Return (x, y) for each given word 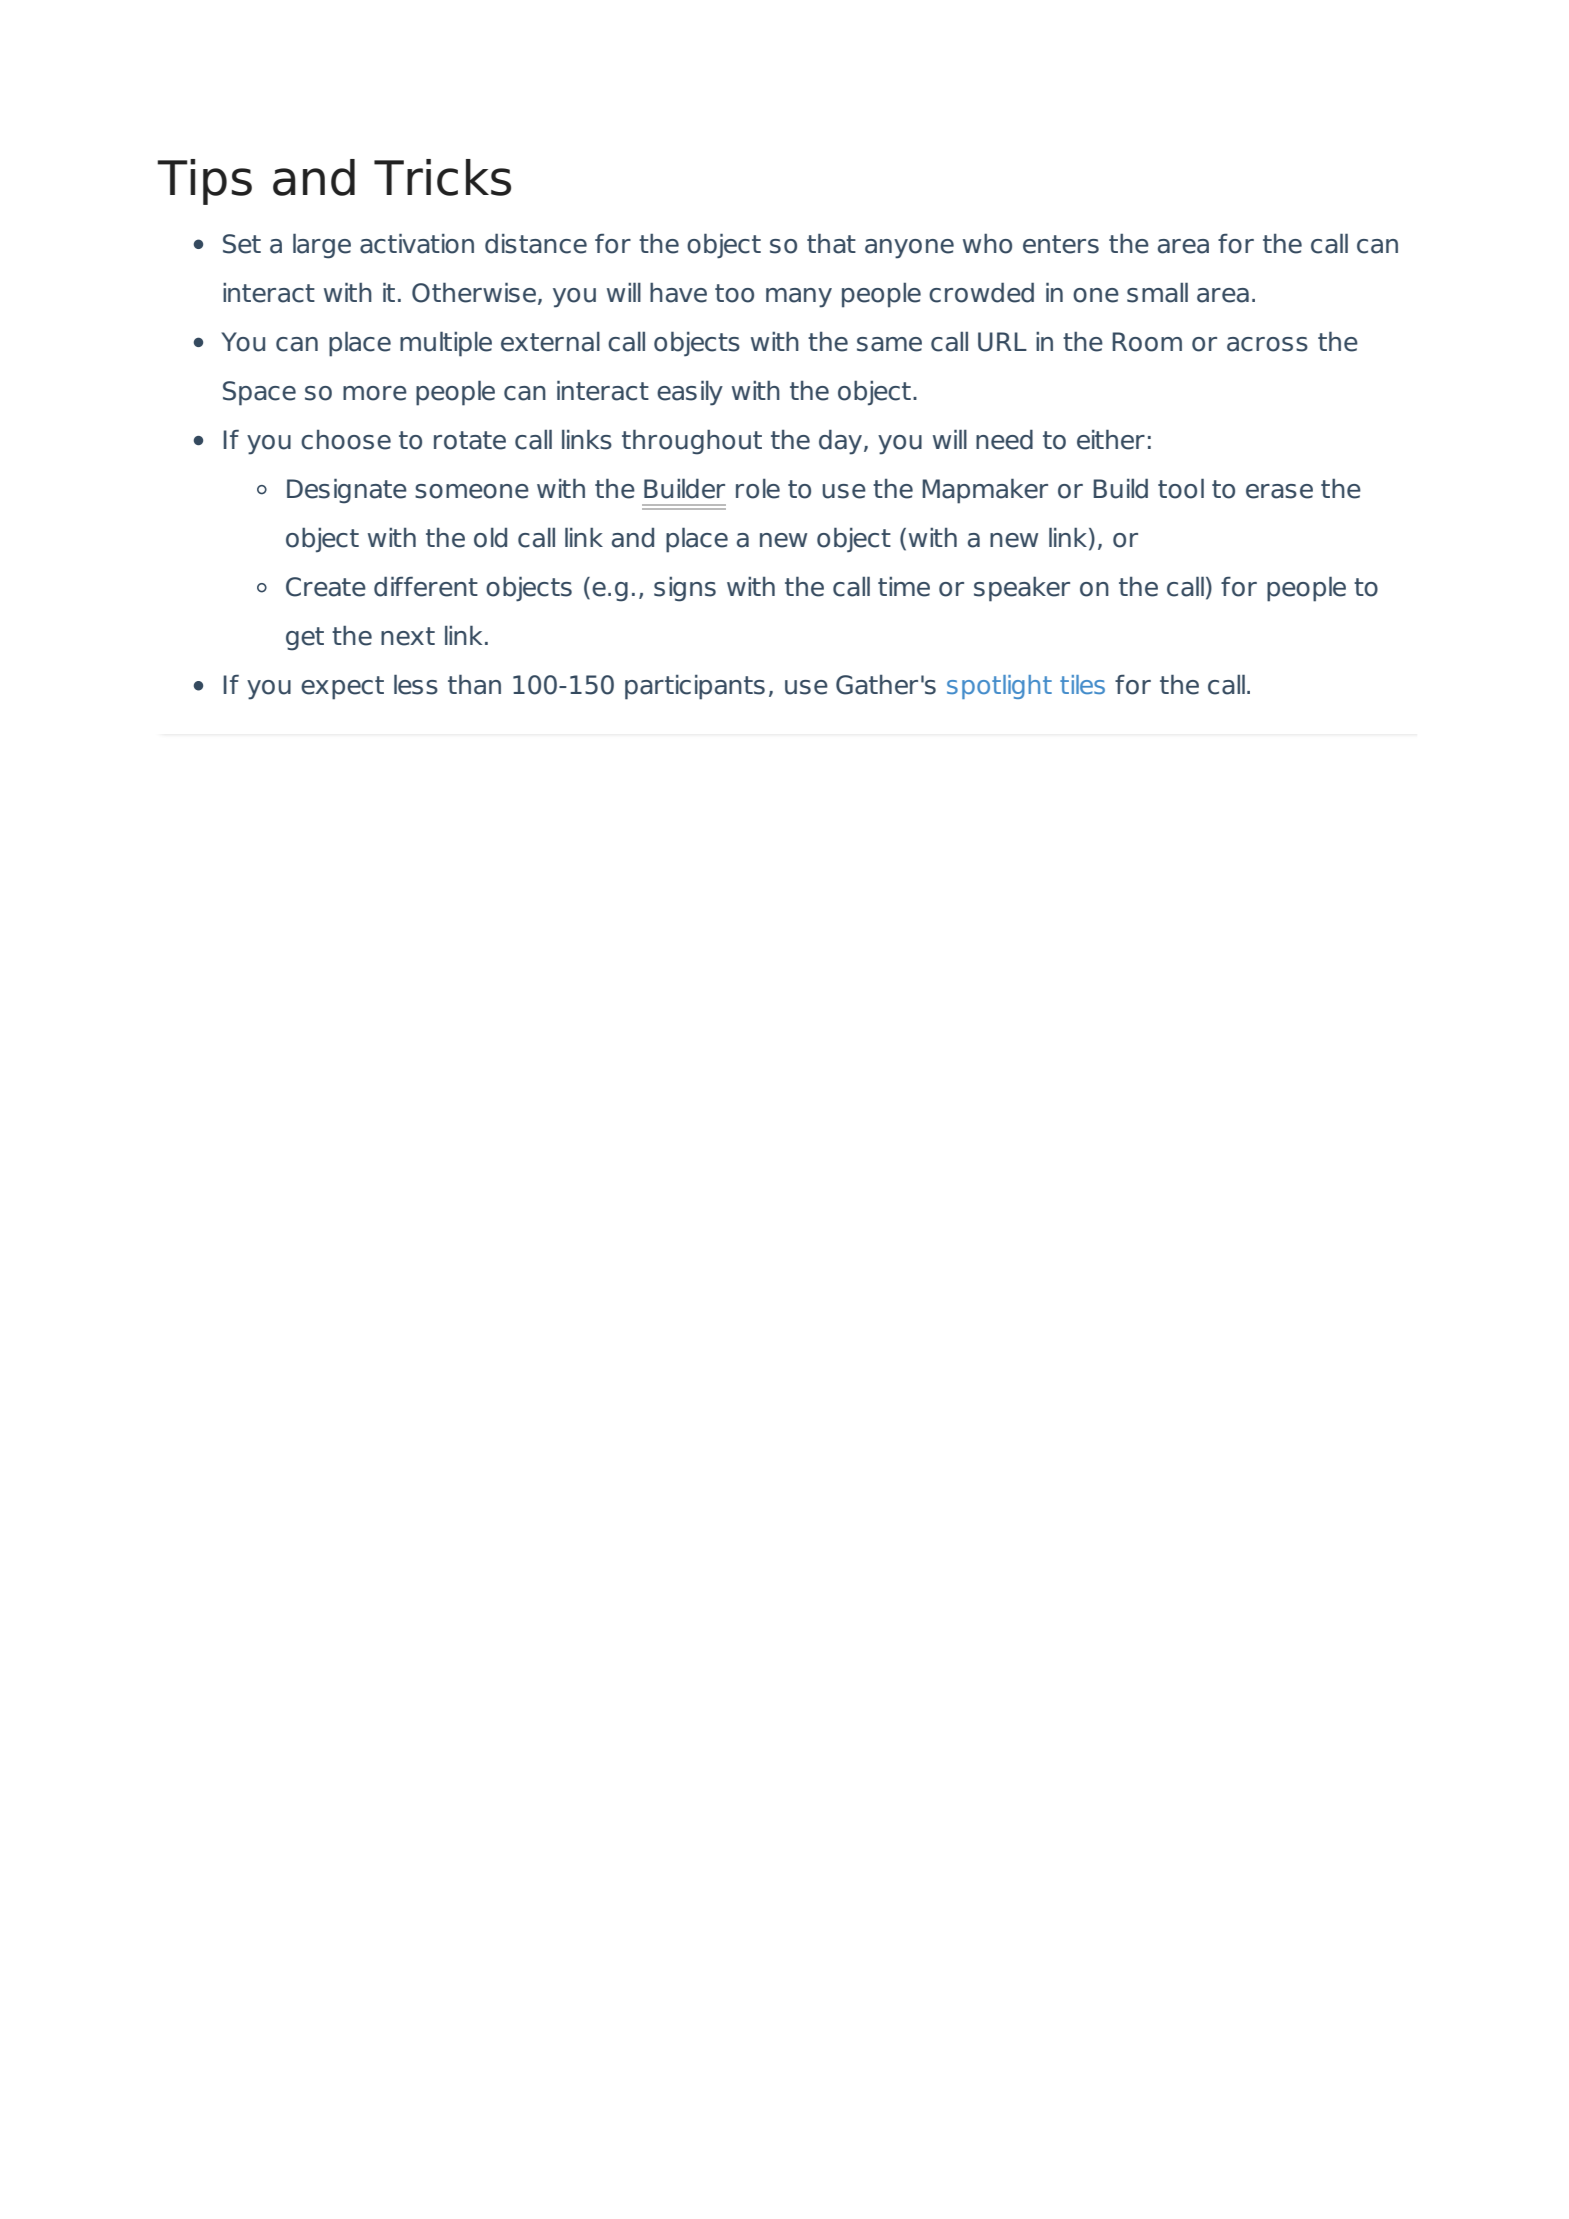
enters (1061, 244)
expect (342, 688)
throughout (692, 442)
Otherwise (475, 293)
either (1111, 439)
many (799, 298)
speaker (1022, 589)
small (1157, 292)
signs (685, 589)
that (831, 243)
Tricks (442, 177)
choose (346, 440)
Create (326, 587)
